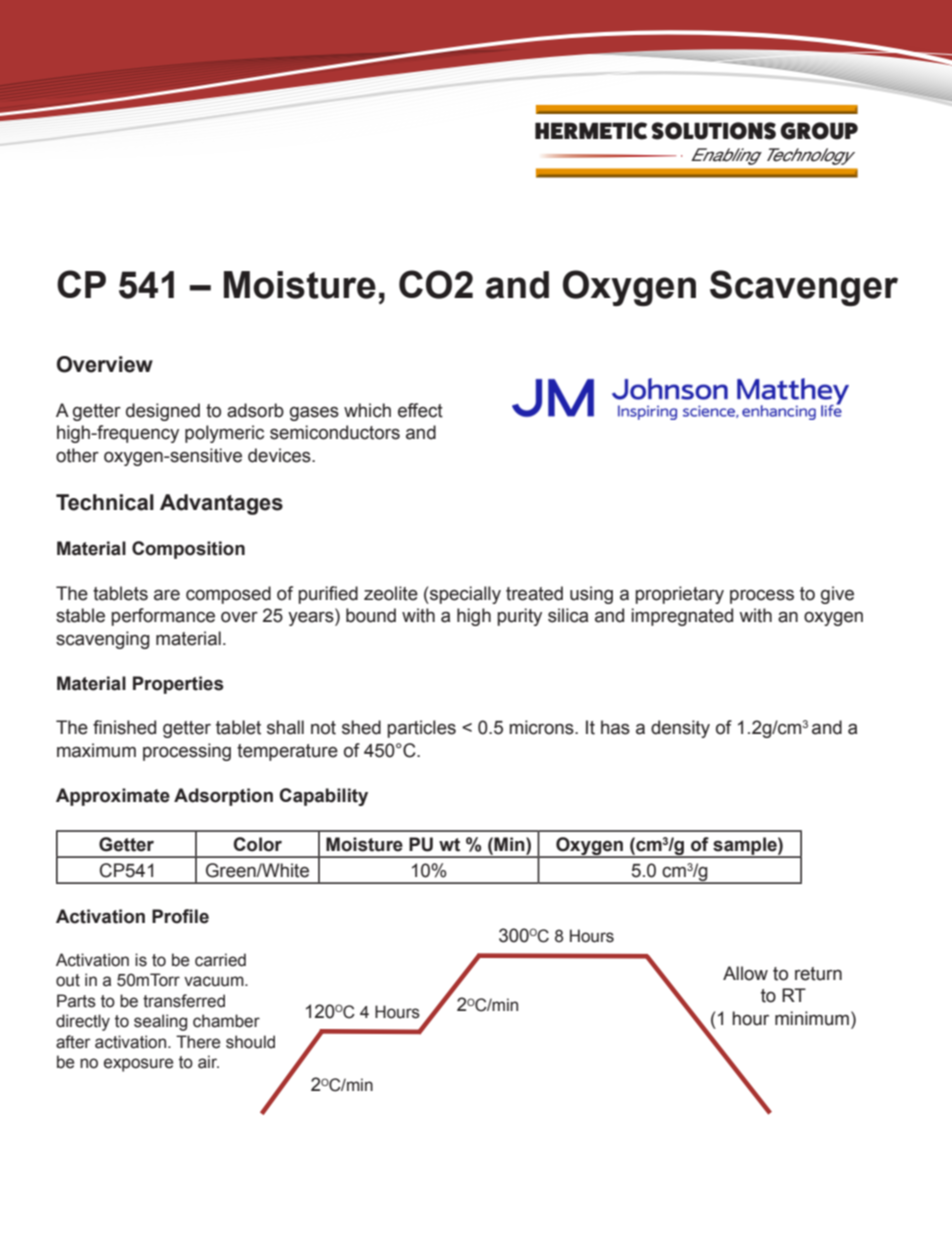 The image size is (952, 1233). I want to click on proprietary, so click(679, 595).
